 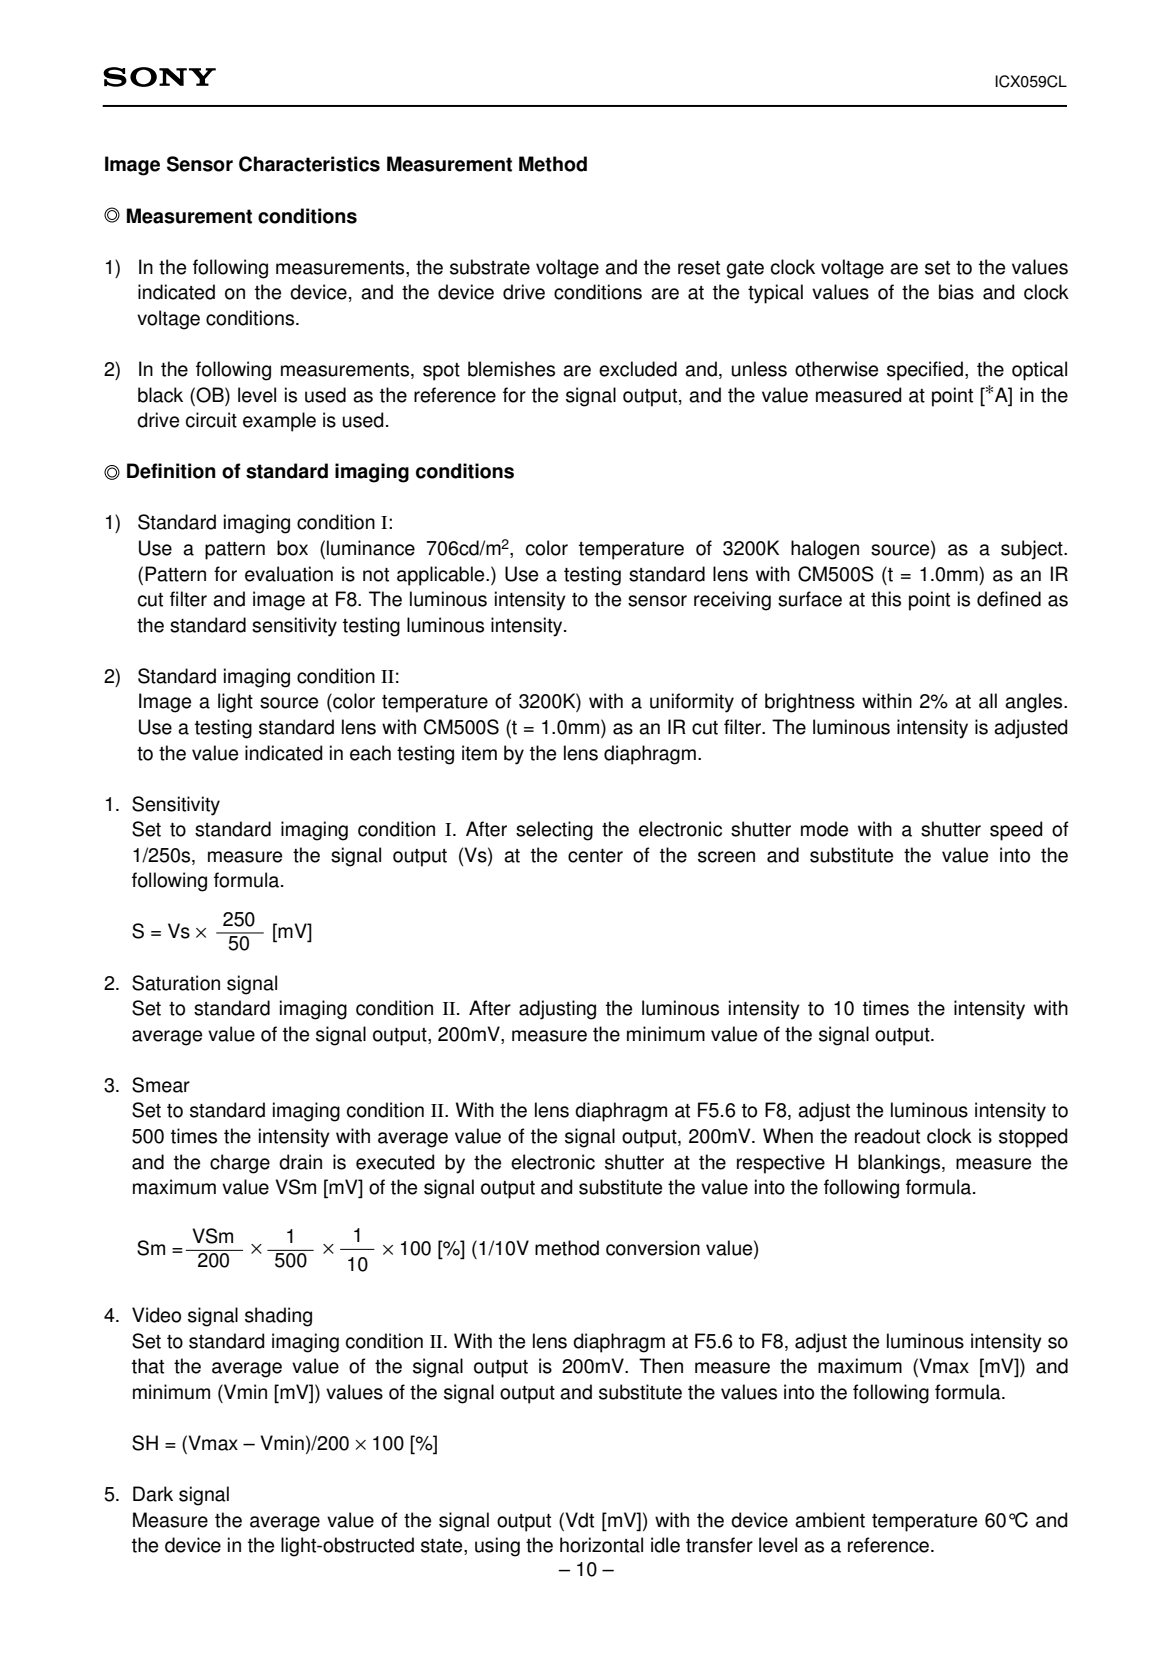 I want to click on Dark, so click(x=153, y=1494).
